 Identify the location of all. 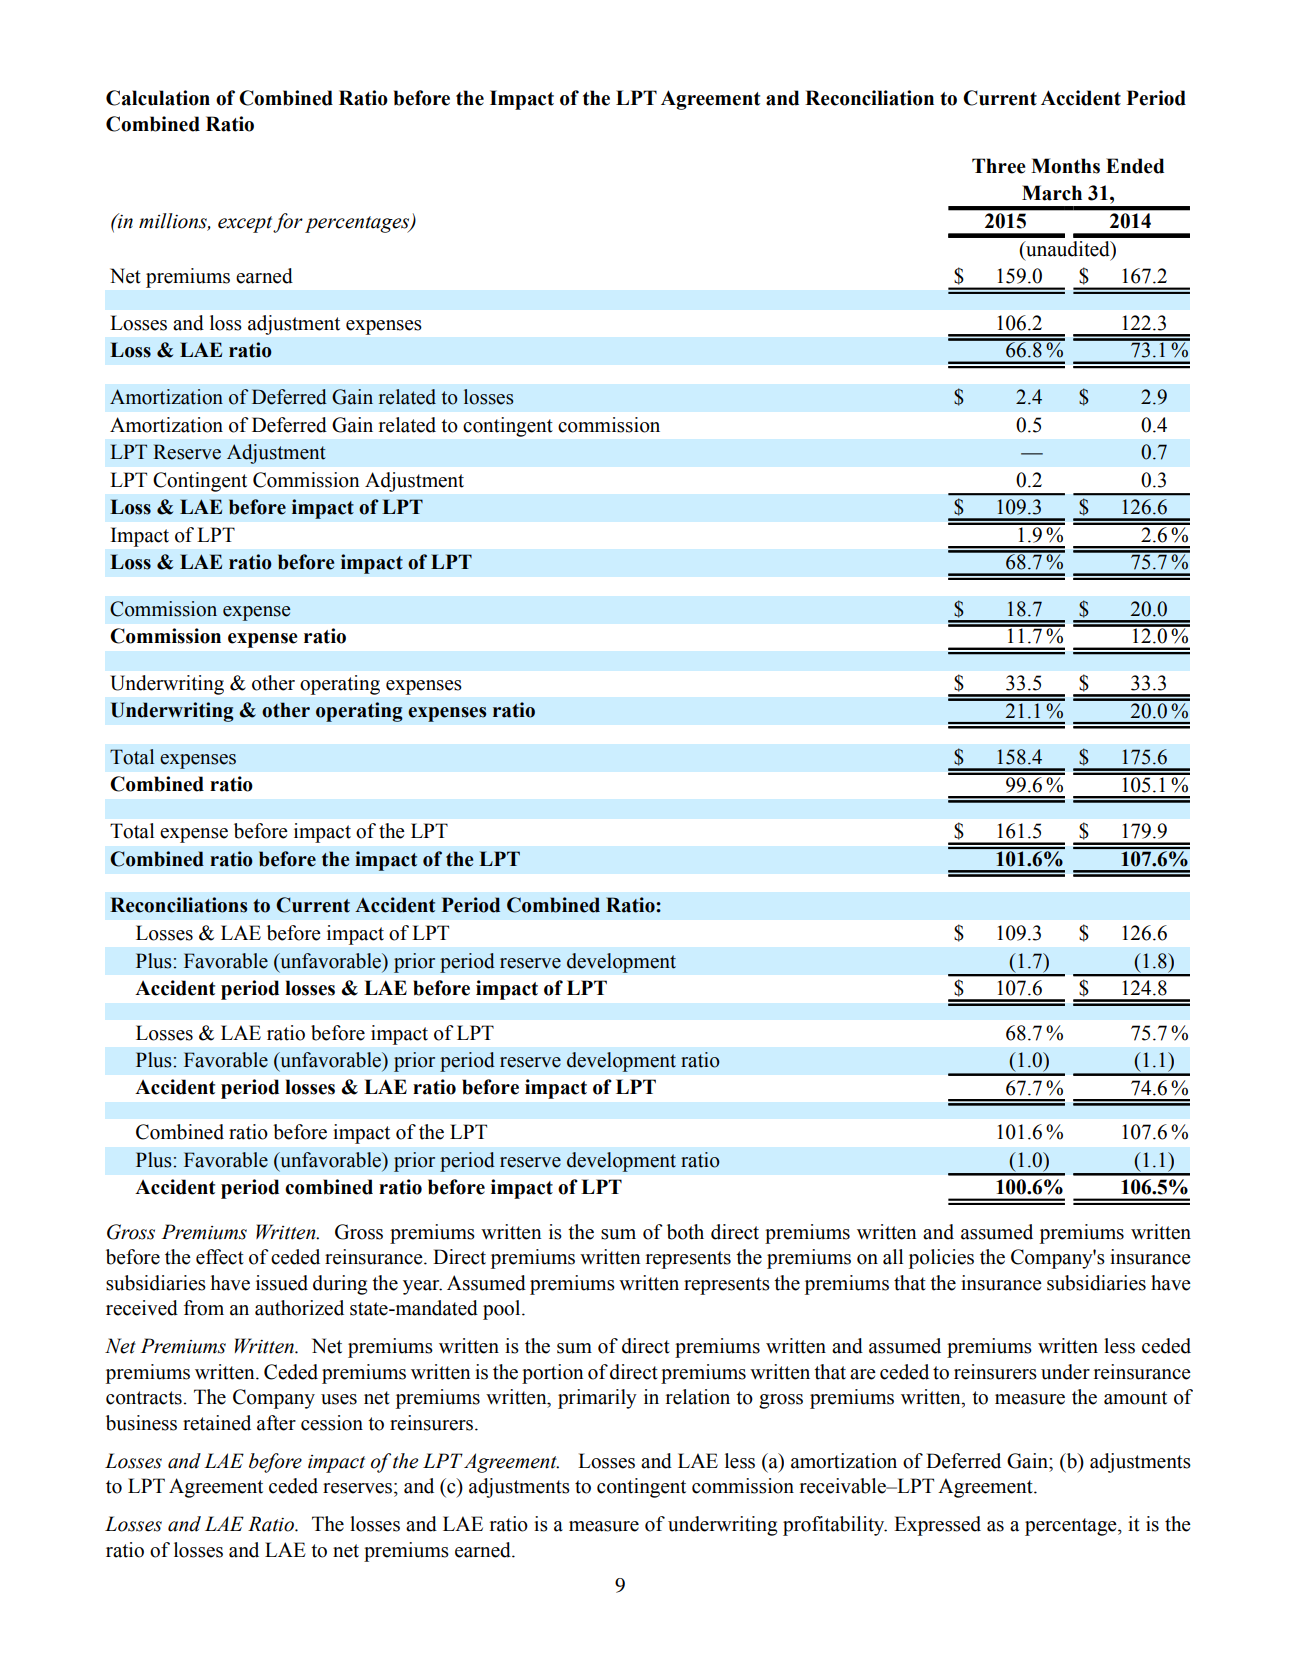
(893, 1257).
